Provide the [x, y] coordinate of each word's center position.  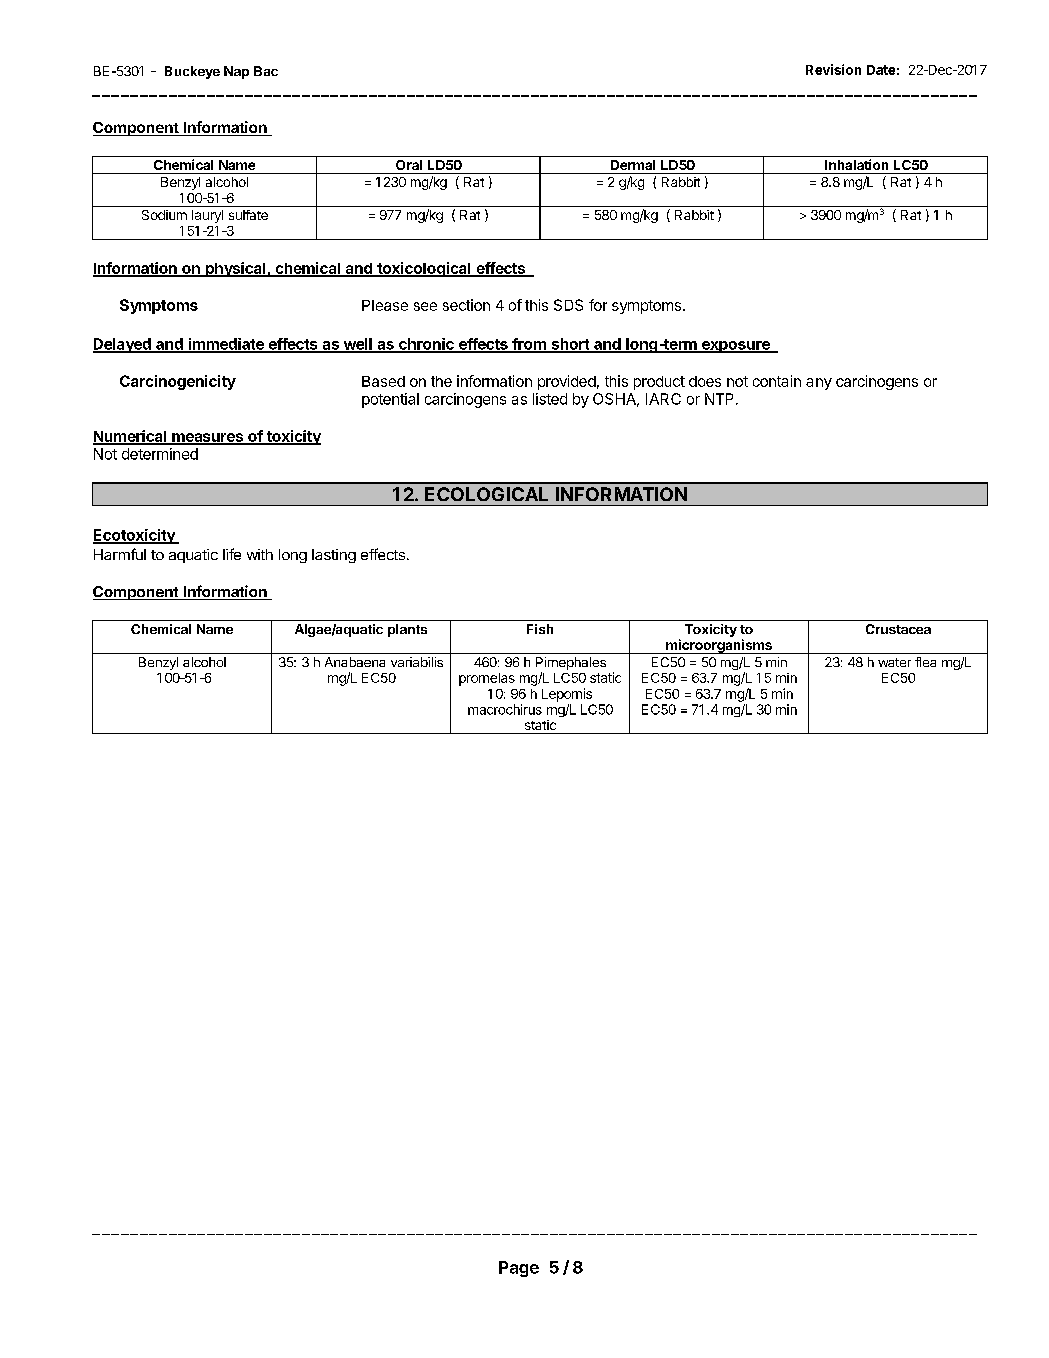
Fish [540, 629]
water [894, 662]
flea [925, 662]
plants [407, 630]
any [819, 384]
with [260, 554]
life [232, 554]
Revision [833, 69]
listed [550, 399]
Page [519, 1269]
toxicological [424, 269]
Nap [236, 72]
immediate [226, 345]
